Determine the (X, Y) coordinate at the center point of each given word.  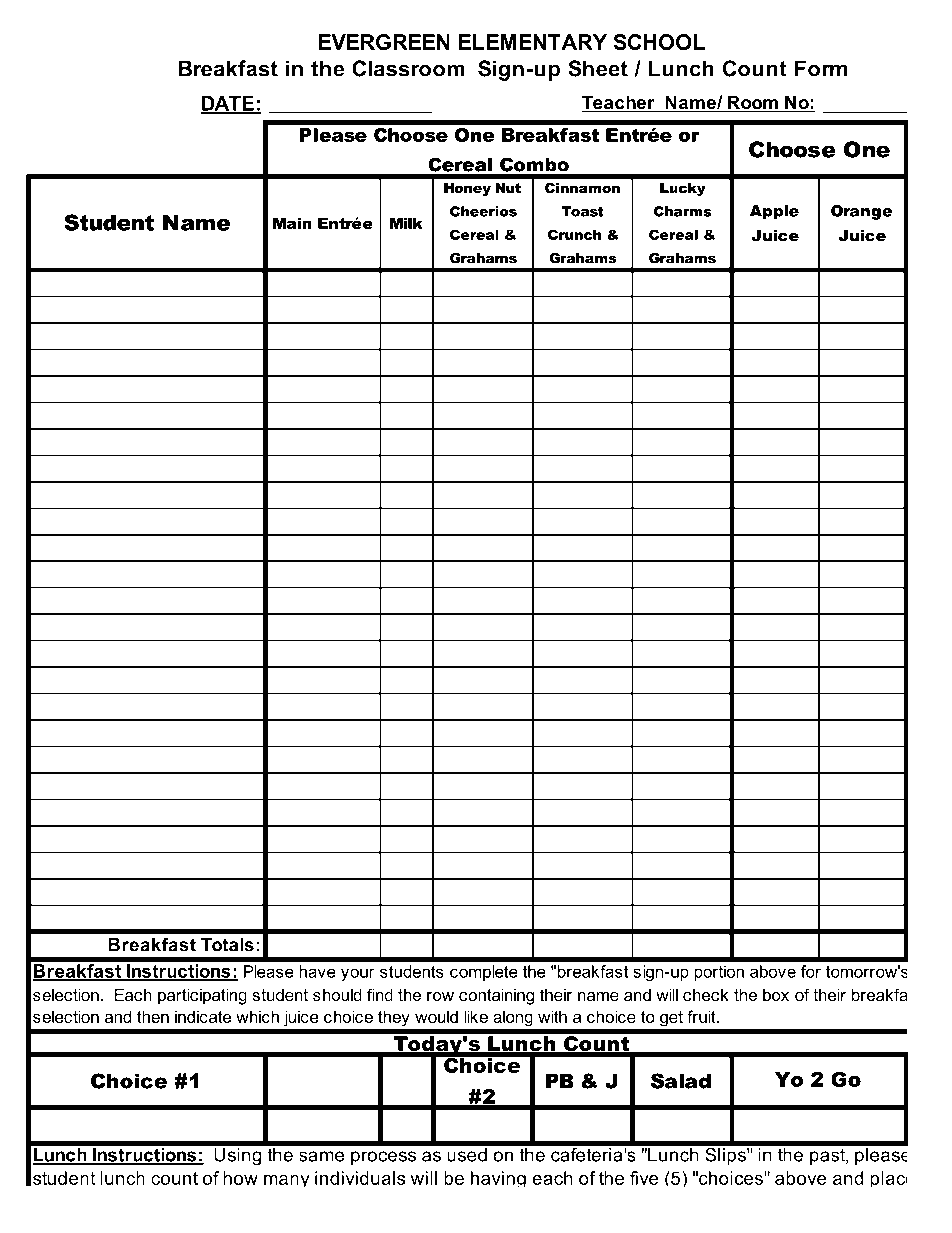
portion (719, 973)
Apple (774, 212)
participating (202, 996)
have (317, 971)
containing (496, 996)
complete (484, 973)
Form (821, 68)
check (706, 994)
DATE (228, 104)
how (240, 1178)
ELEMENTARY (533, 42)
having (498, 1179)
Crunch (574, 234)
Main (292, 223)
